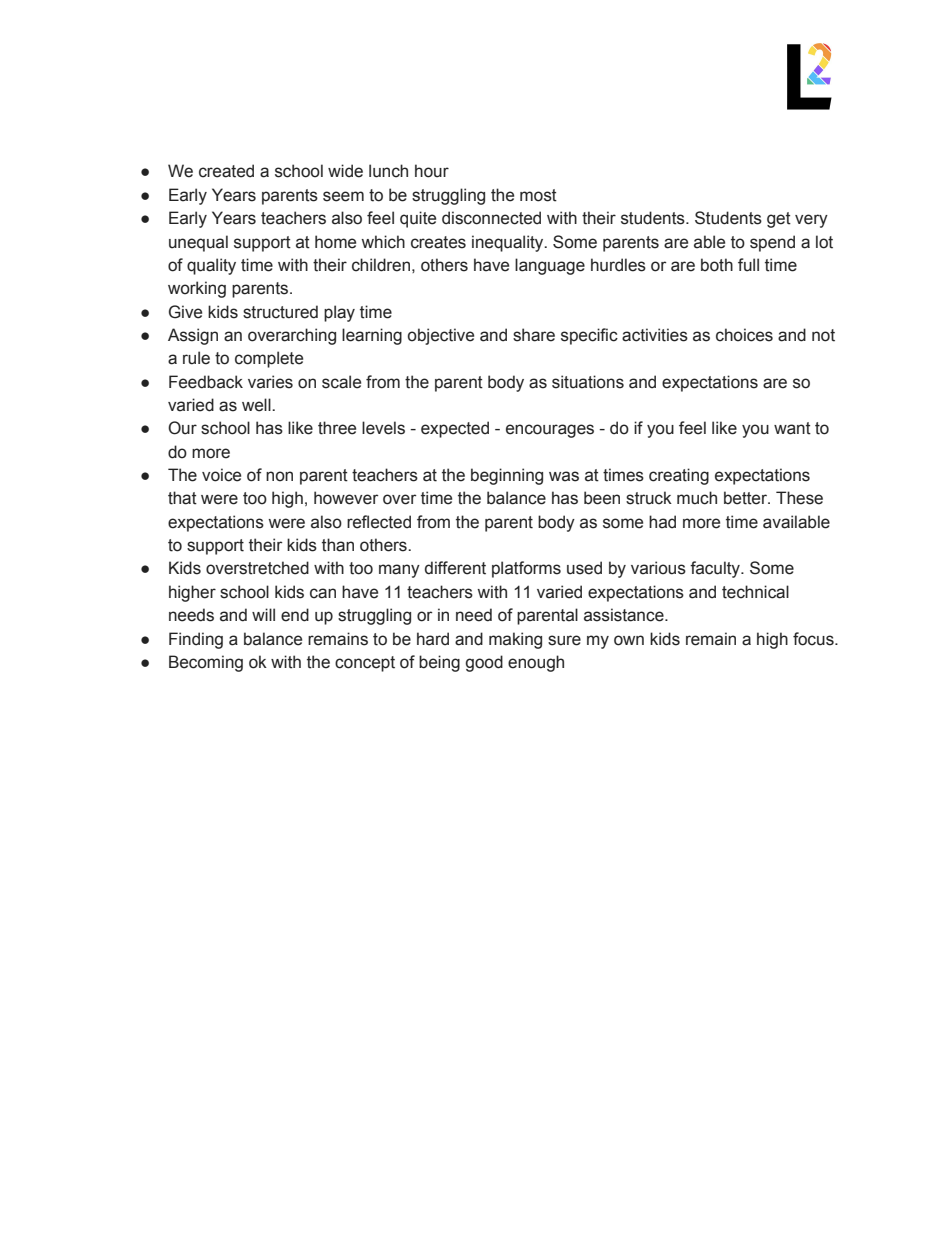 Image resolution: width=952 pixels, height=1233 pixels. I want to click on created, so click(226, 171).
